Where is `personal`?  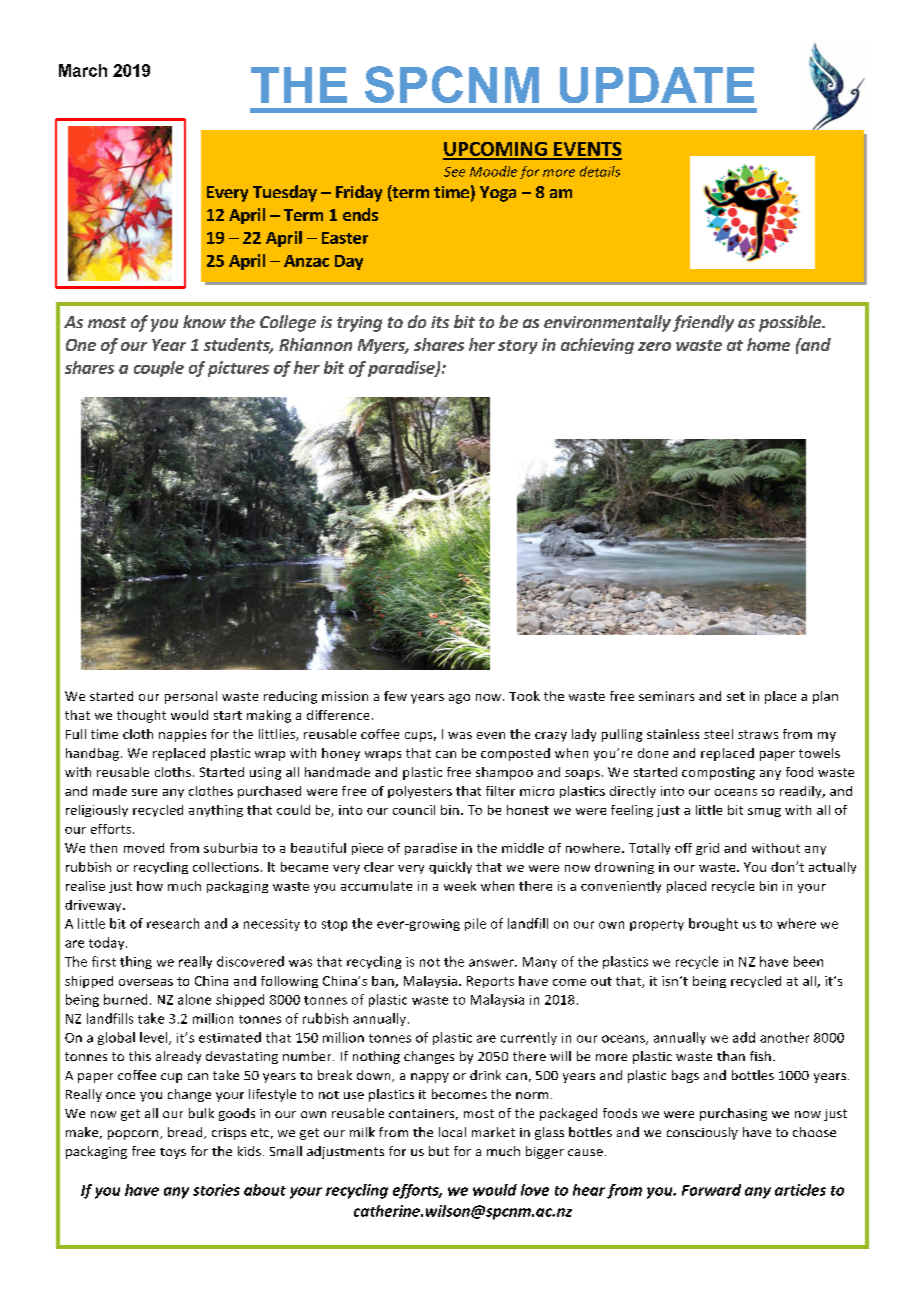
personal is located at coordinates (191, 697).
